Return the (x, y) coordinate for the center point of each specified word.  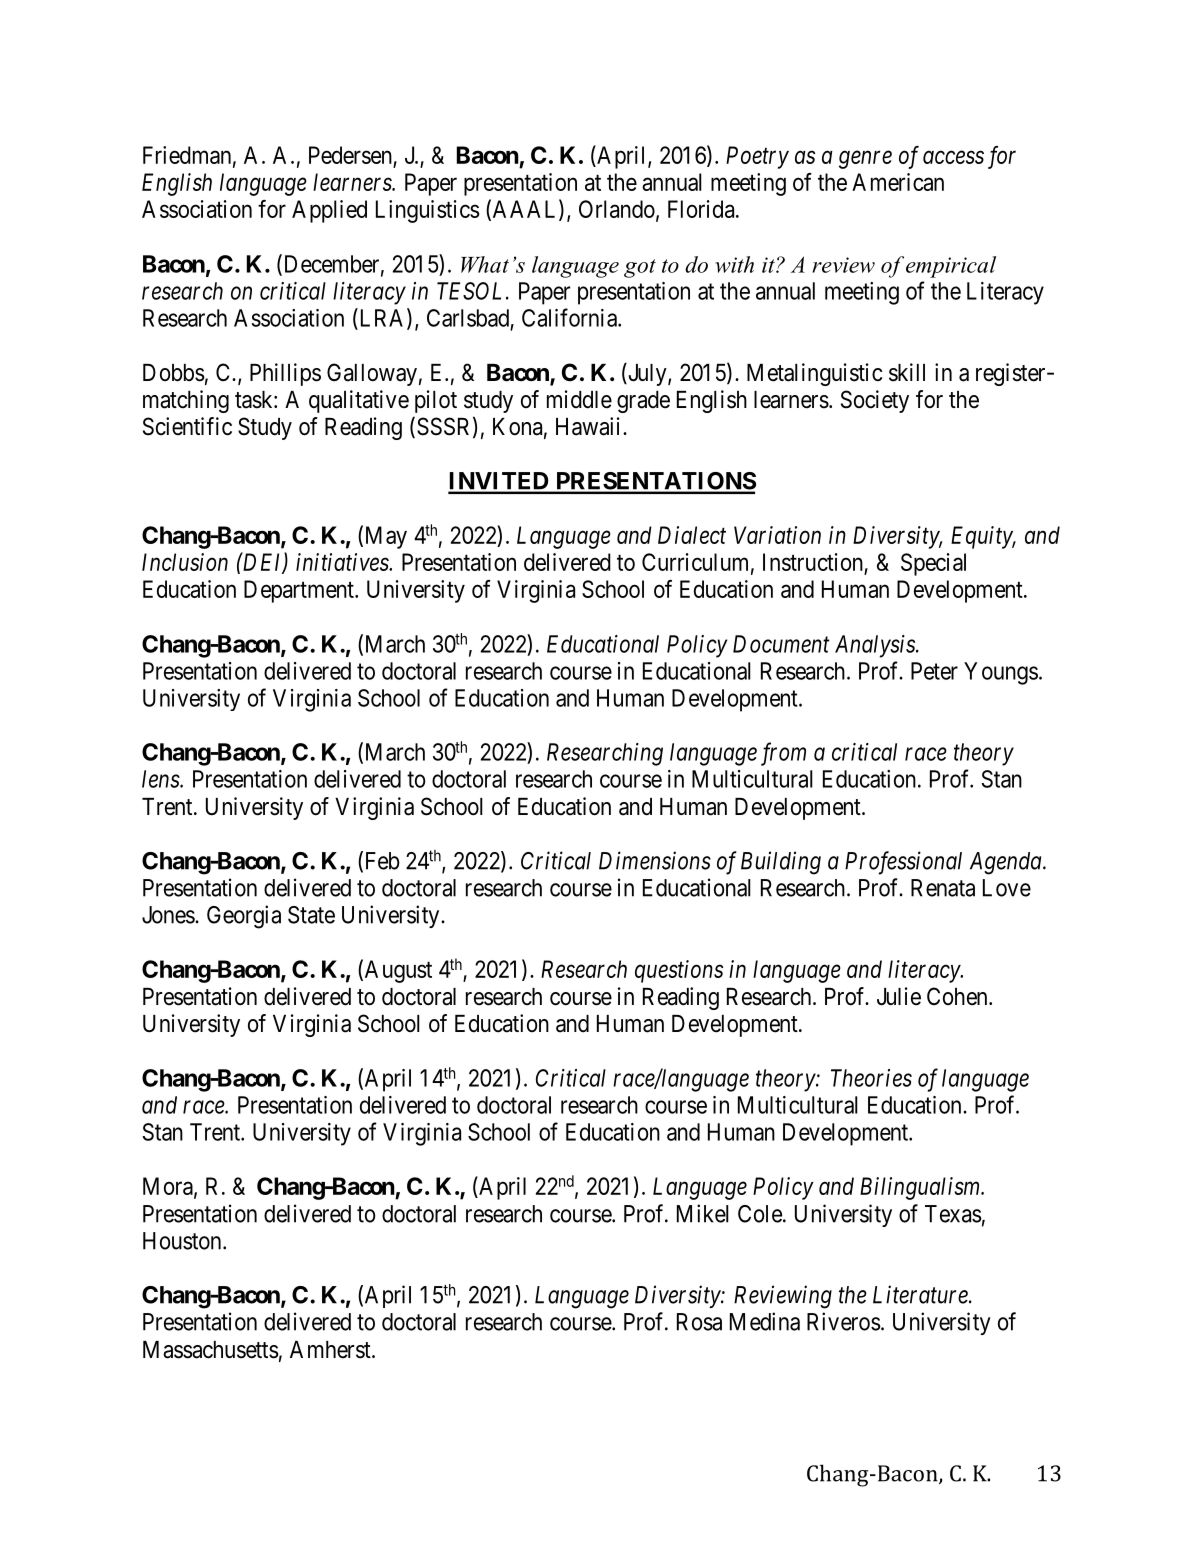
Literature (921, 1294)
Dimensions (655, 860)
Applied (329, 211)
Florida (702, 209)
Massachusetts (211, 1350)
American (898, 182)
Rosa (699, 1322)
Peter (934, 671)
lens (161, 779)
